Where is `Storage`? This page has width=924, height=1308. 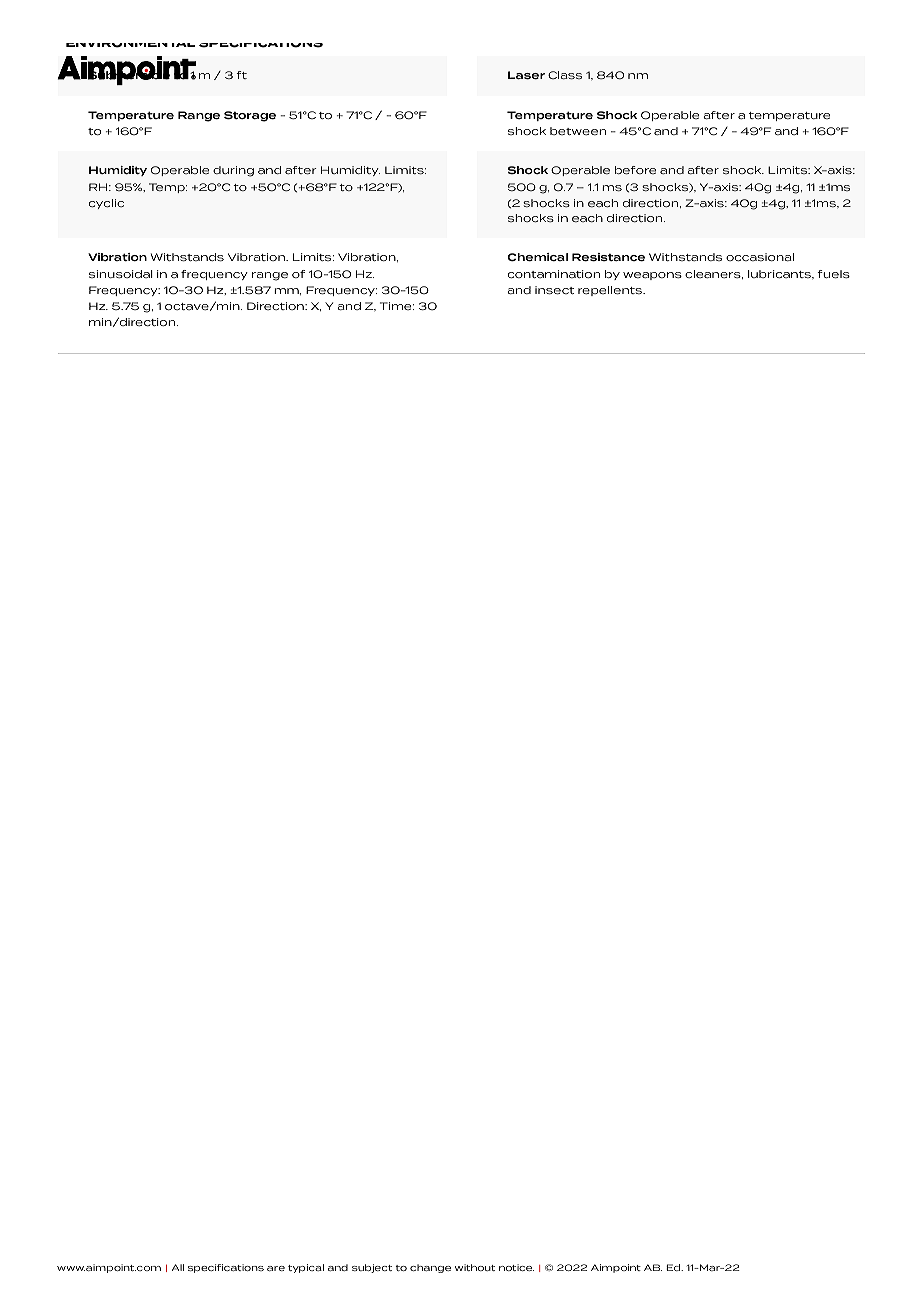
Storage is located at coordinates (250, 116).
